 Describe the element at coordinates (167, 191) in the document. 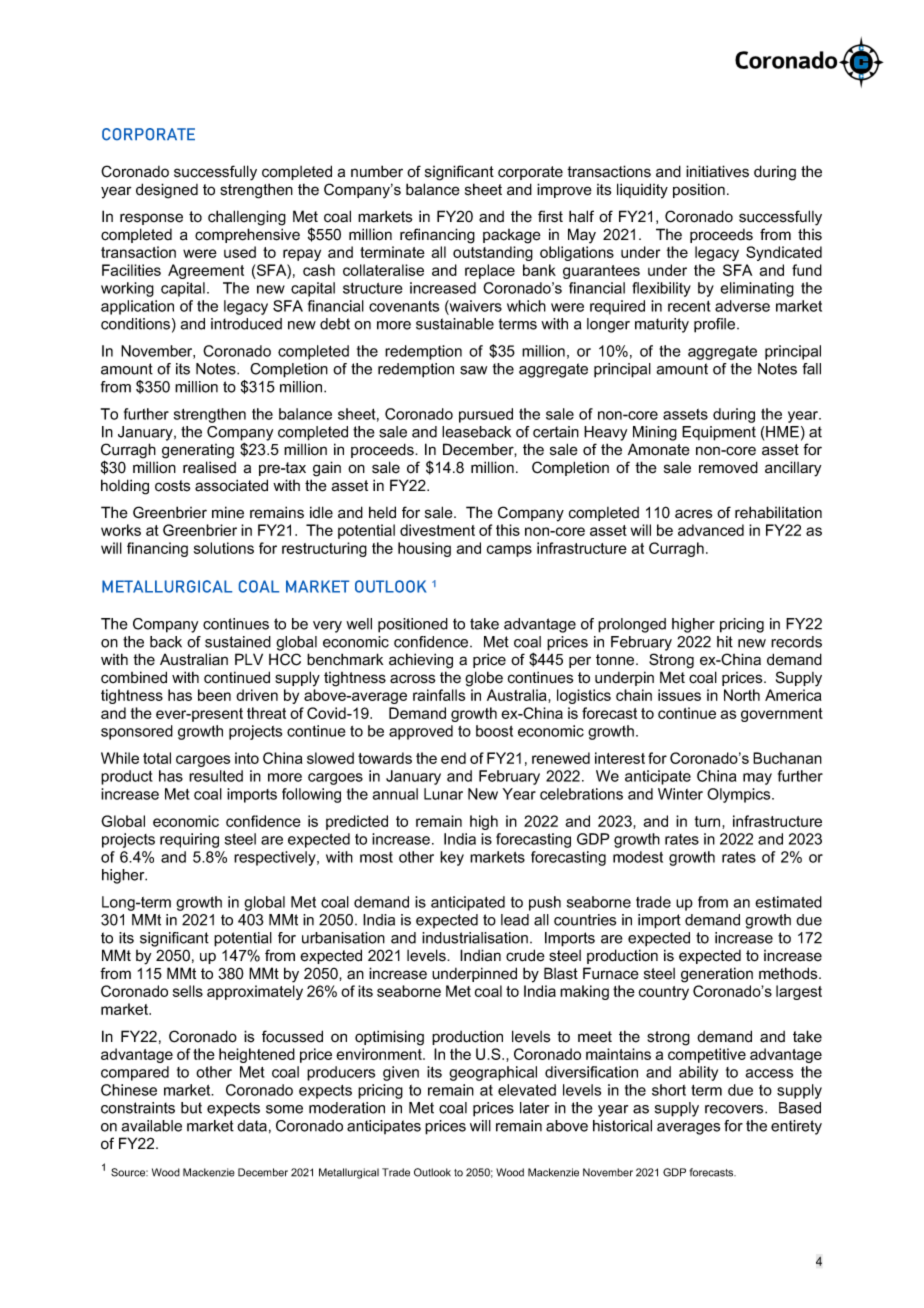

I see `designed` at that location.
